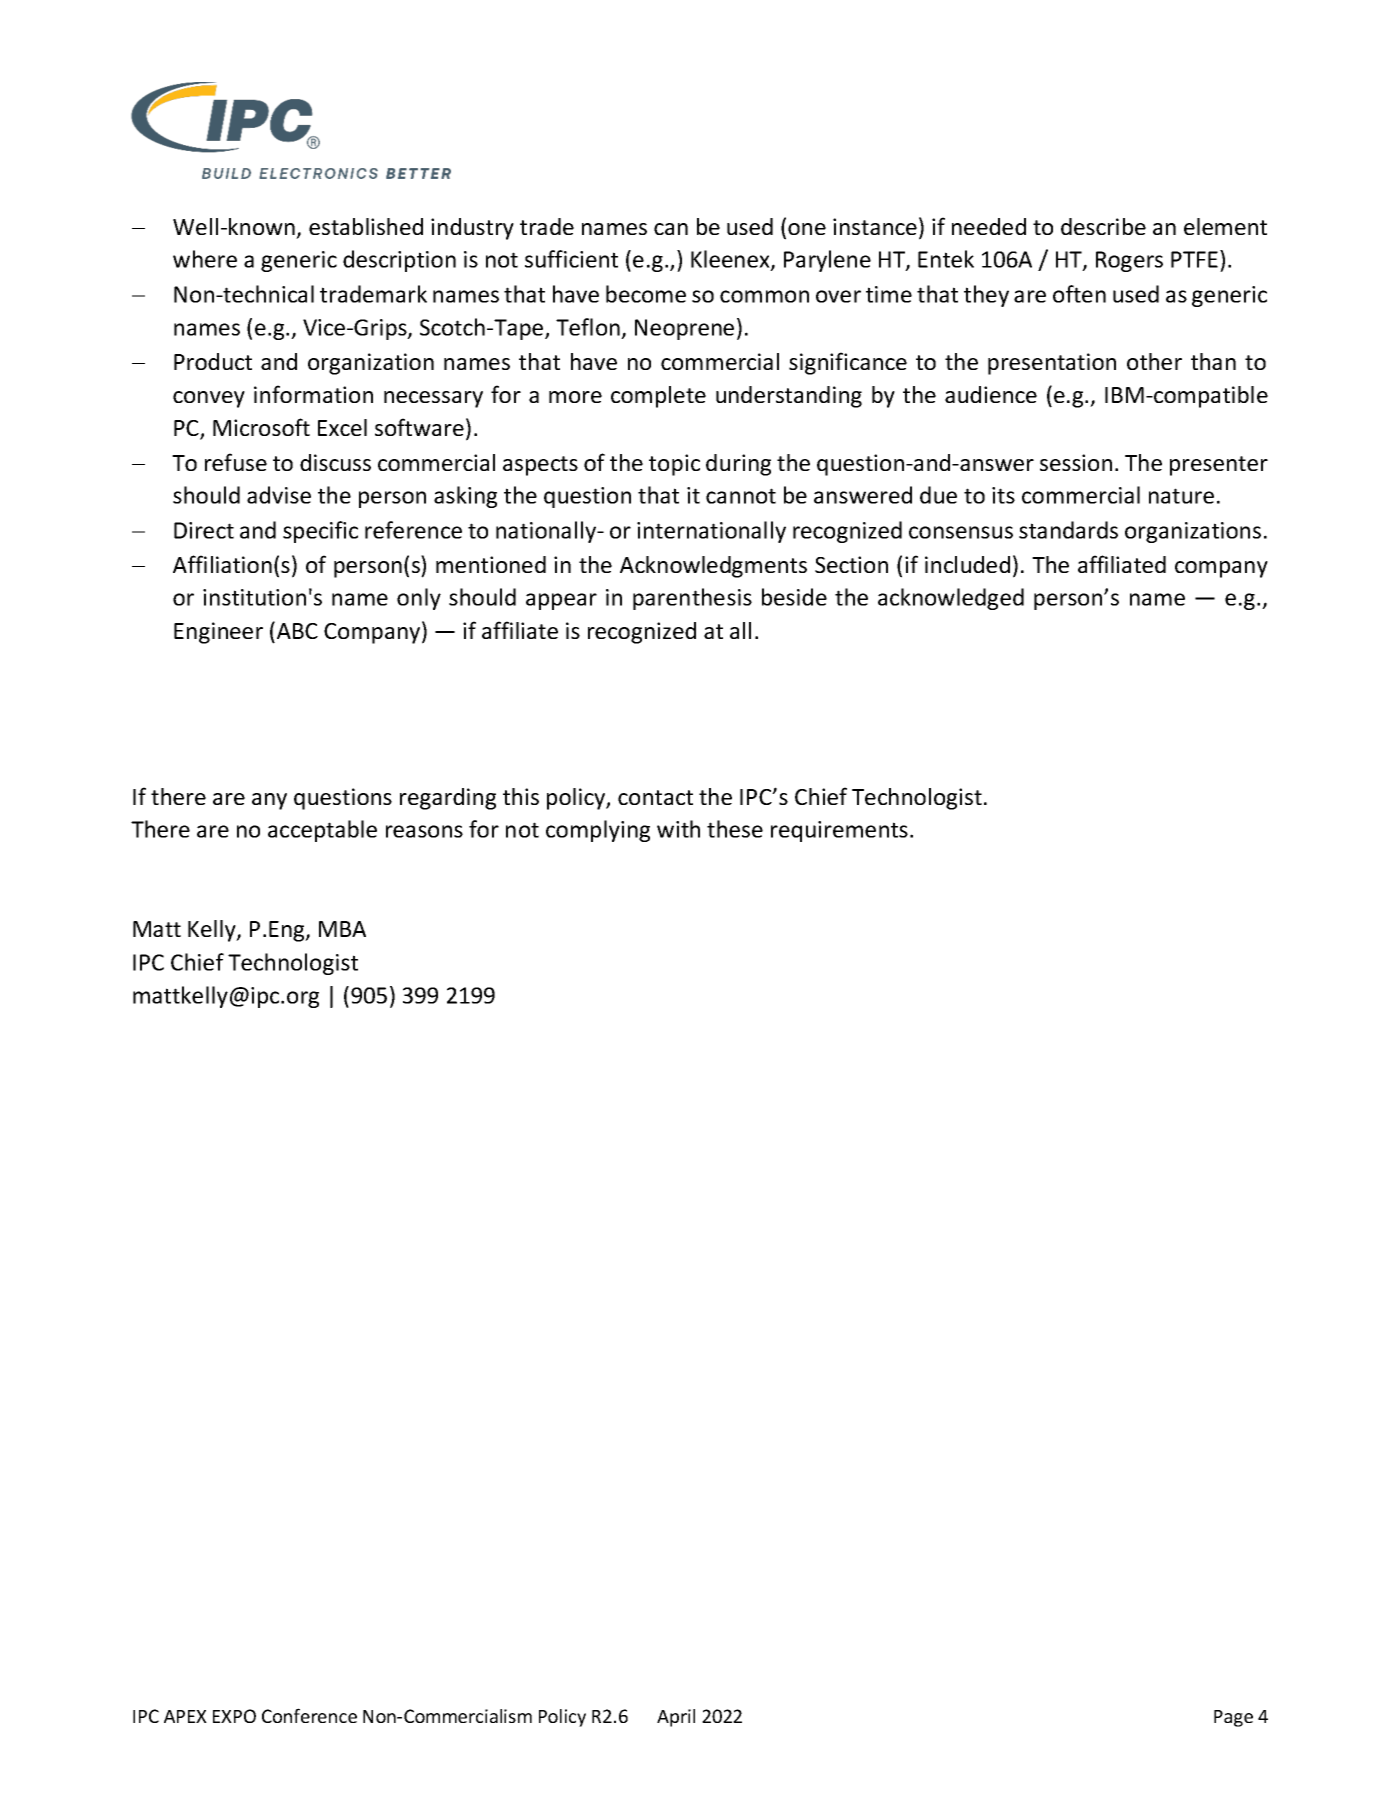  What do you see at coordinates (366, 226) in the screenshot?
I see `established` at bounding box center [366, 226].
